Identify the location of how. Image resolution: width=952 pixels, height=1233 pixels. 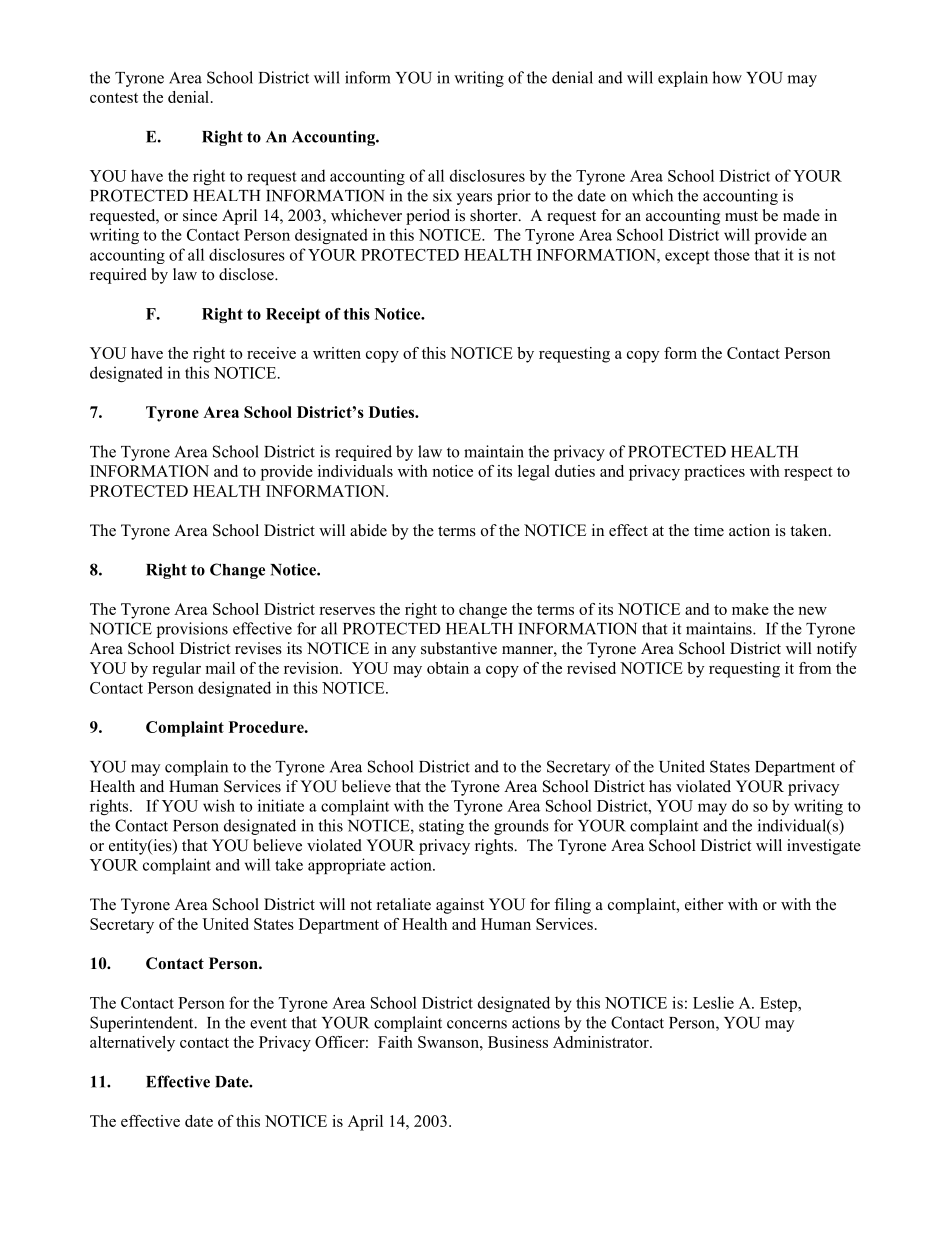
(727, 77).
